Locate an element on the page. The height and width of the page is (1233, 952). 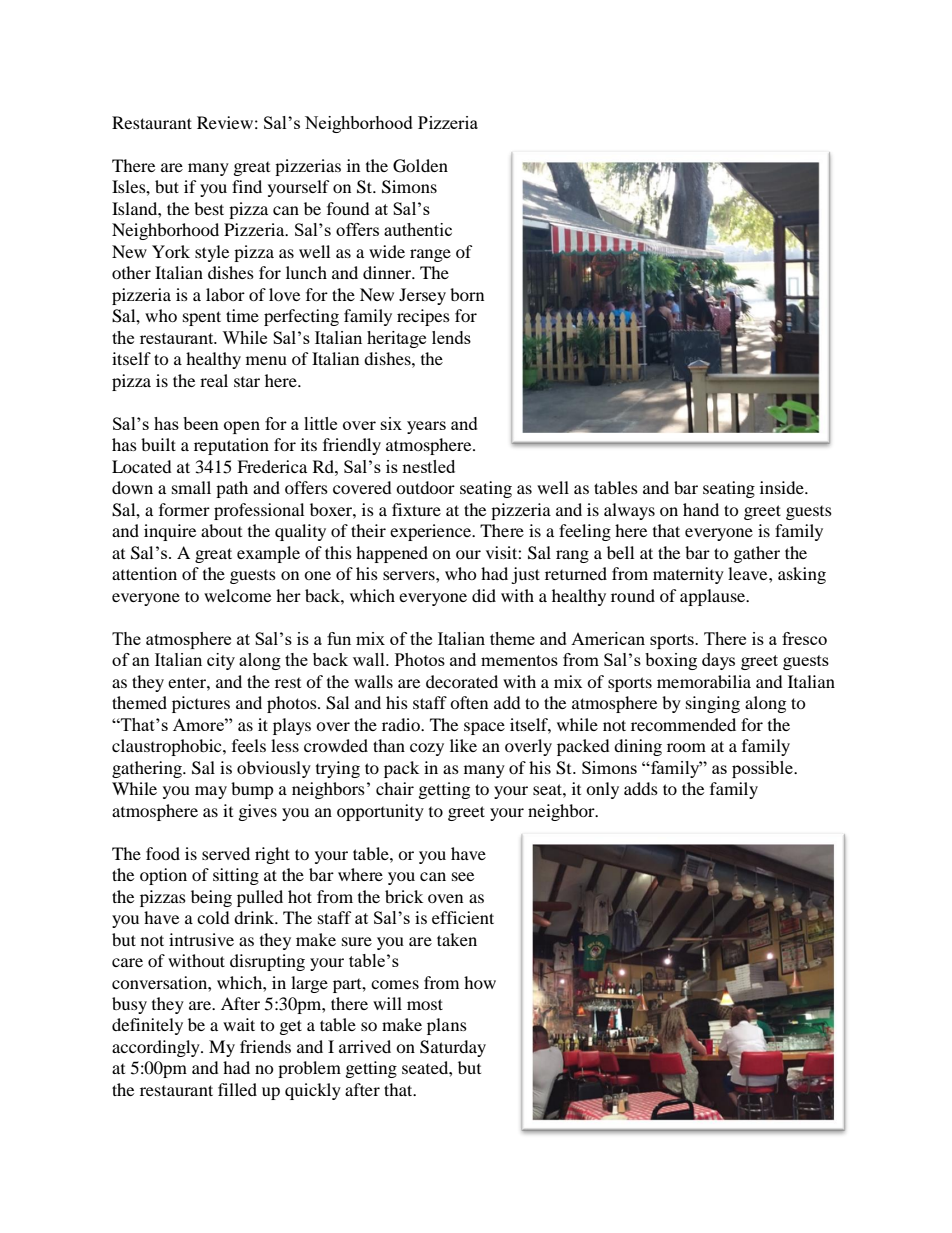
applause is located at coordinates (714, 597).
